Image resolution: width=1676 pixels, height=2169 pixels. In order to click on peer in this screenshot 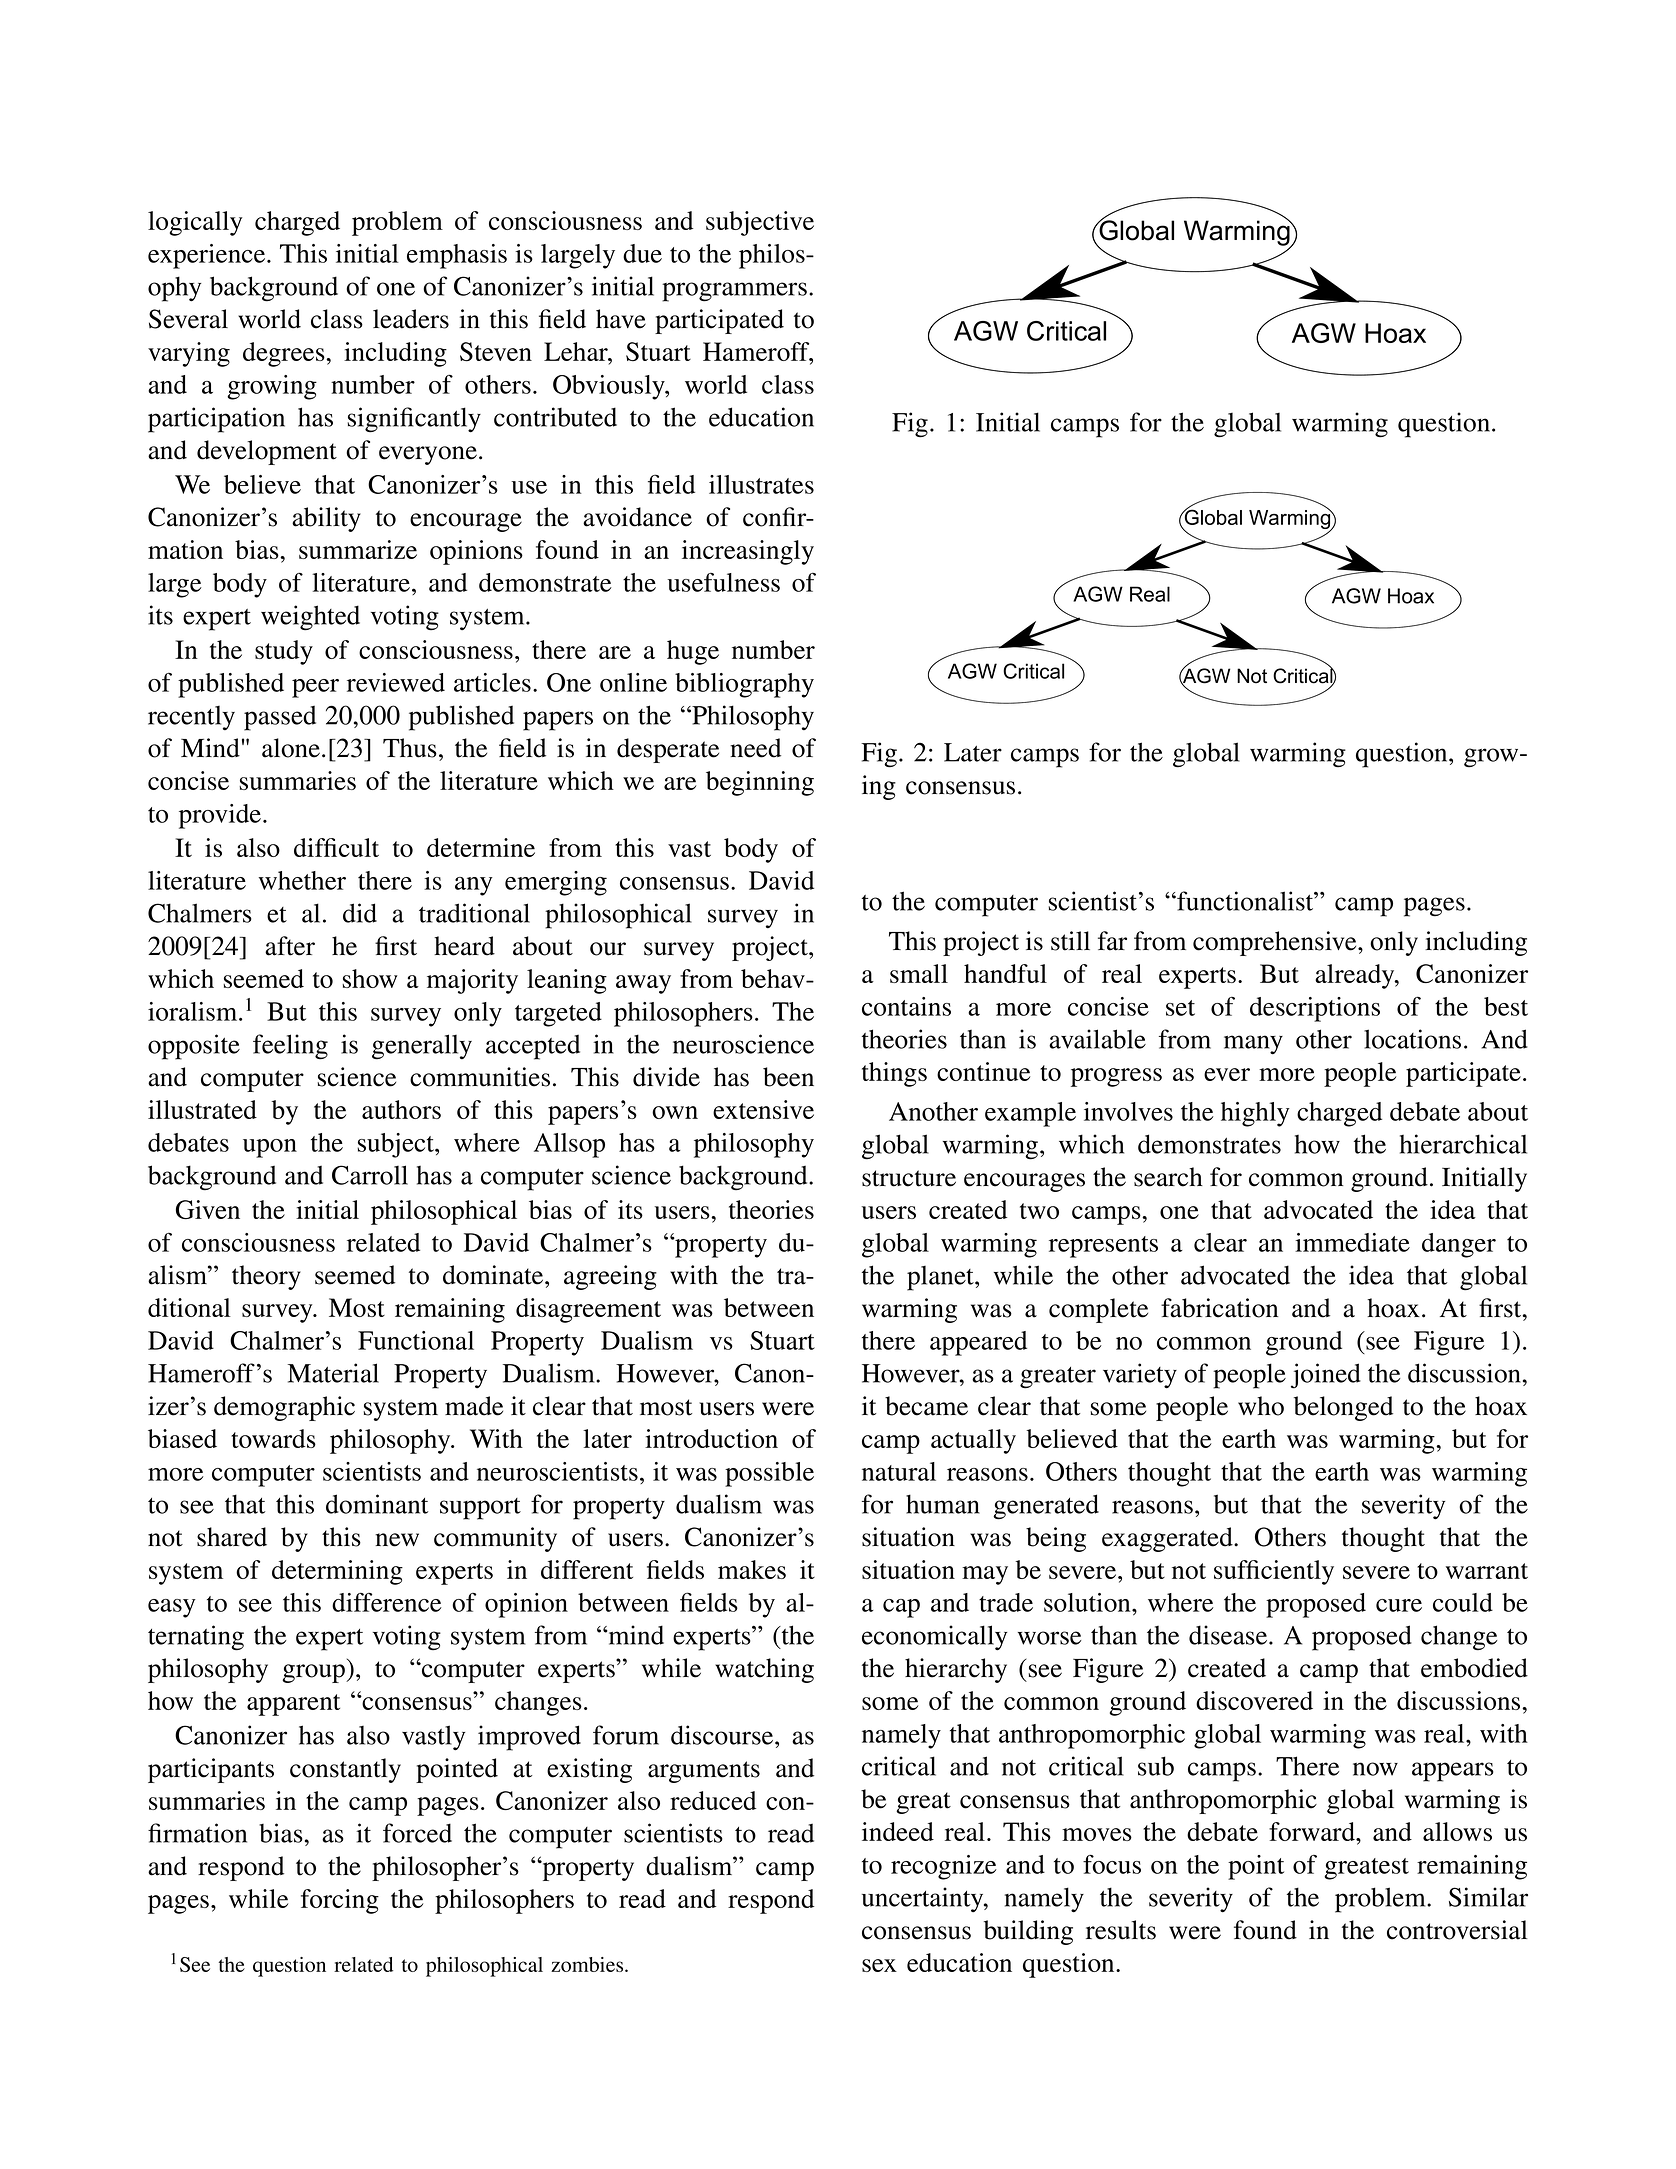, I will do `click(315, 688)`.
